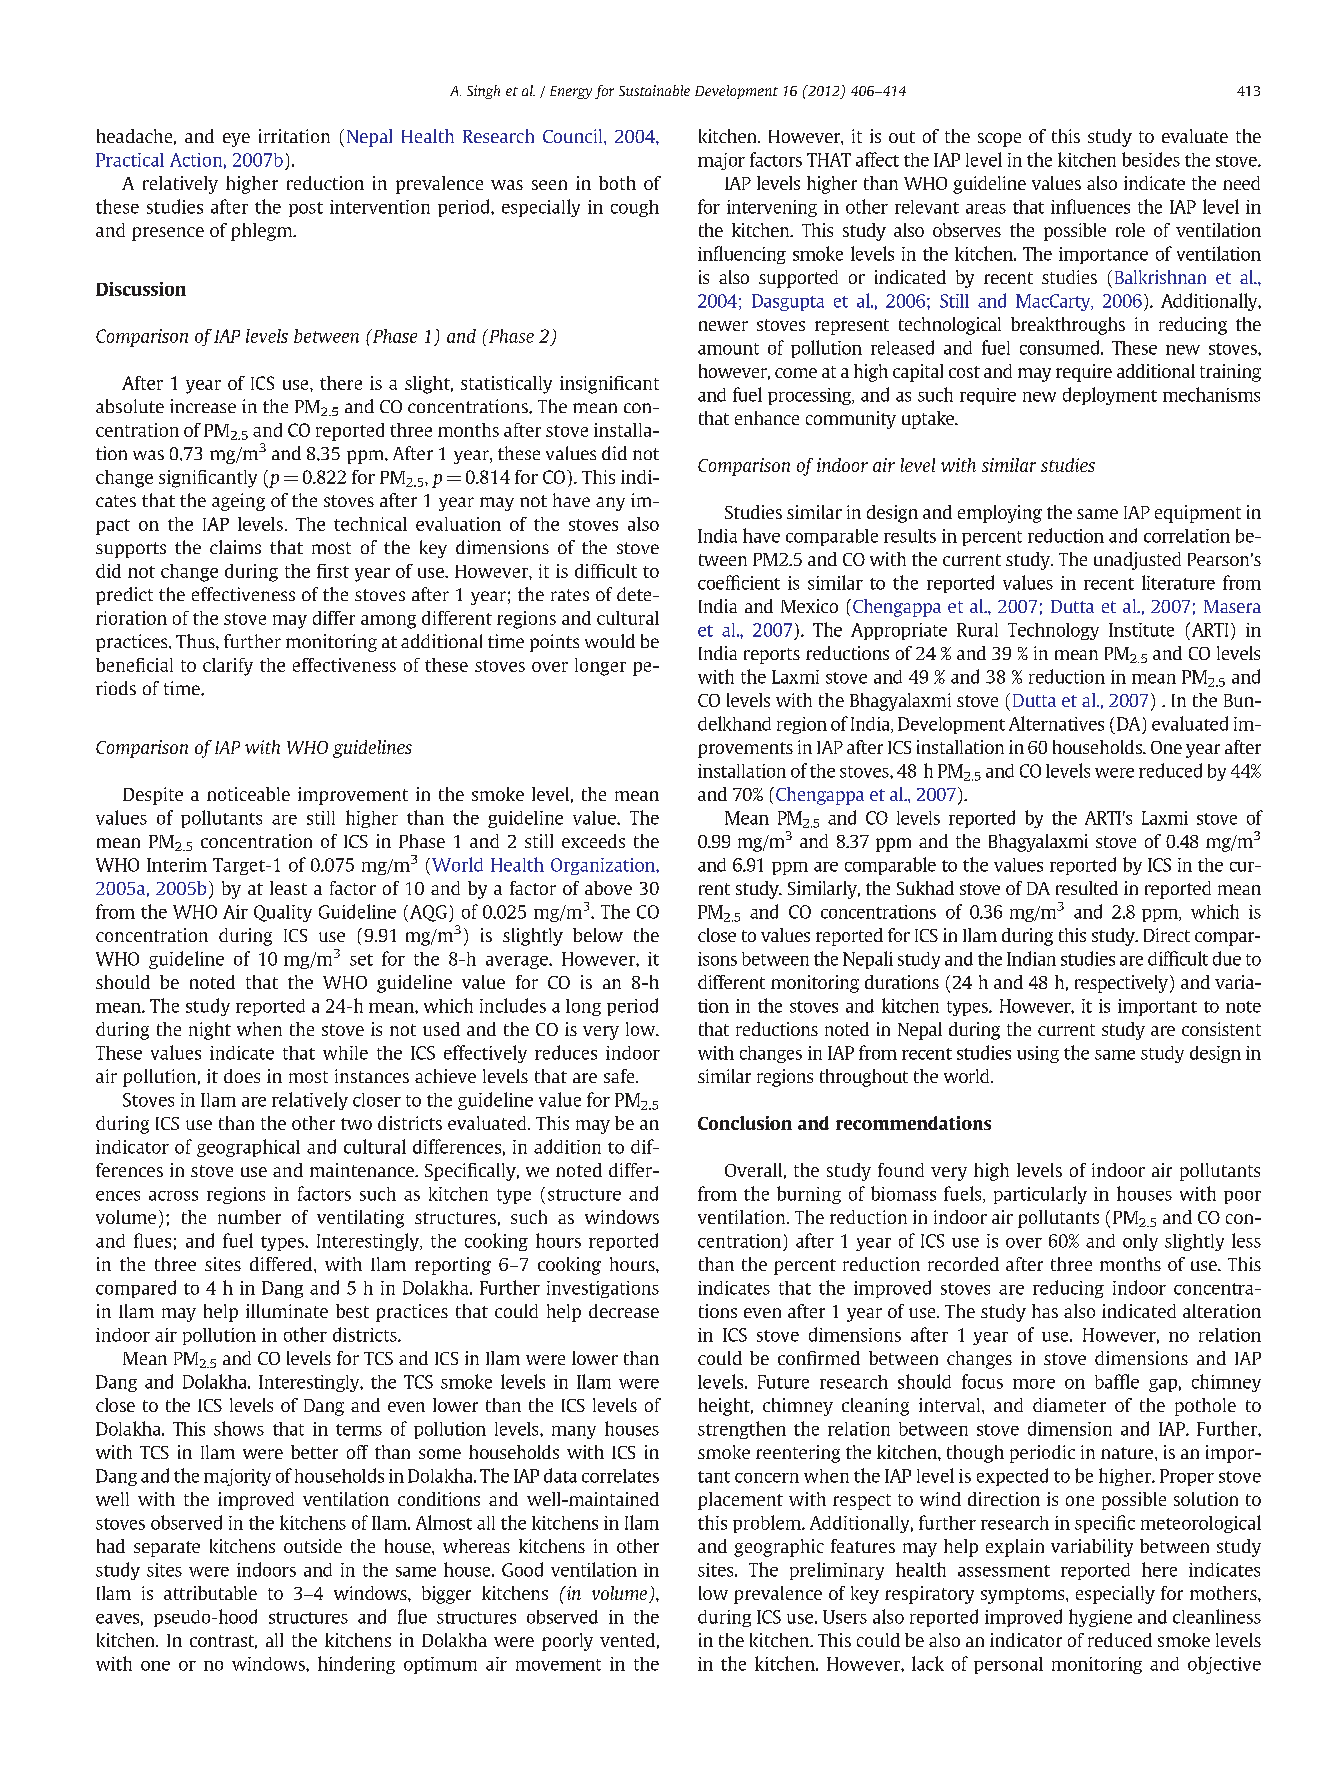  Describe the element at coordinates (1100, 1618) in the screenshot. I see `hygiene` at that location.
